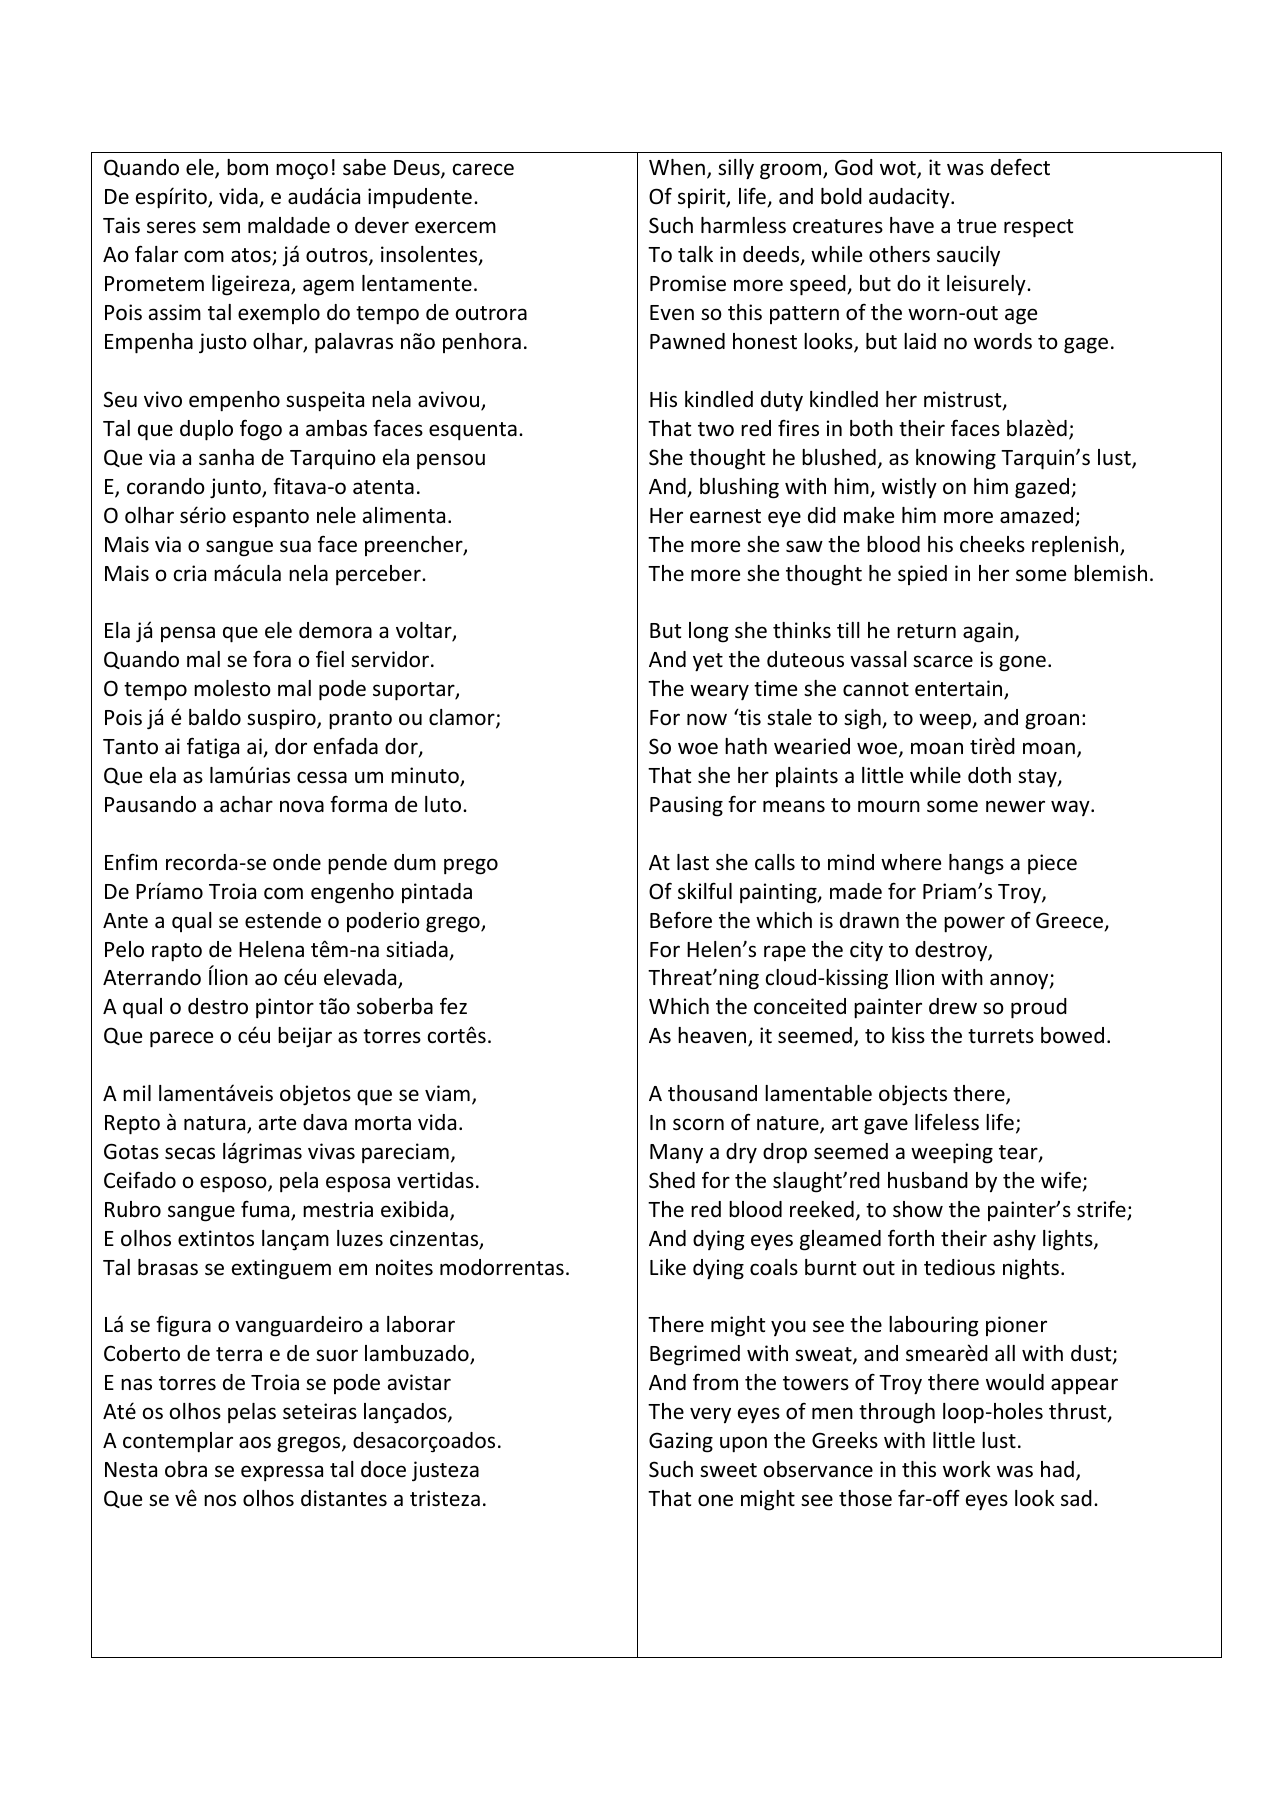 The image size is (1282, 1813). I want to click on aos, so click(255, 1442).
